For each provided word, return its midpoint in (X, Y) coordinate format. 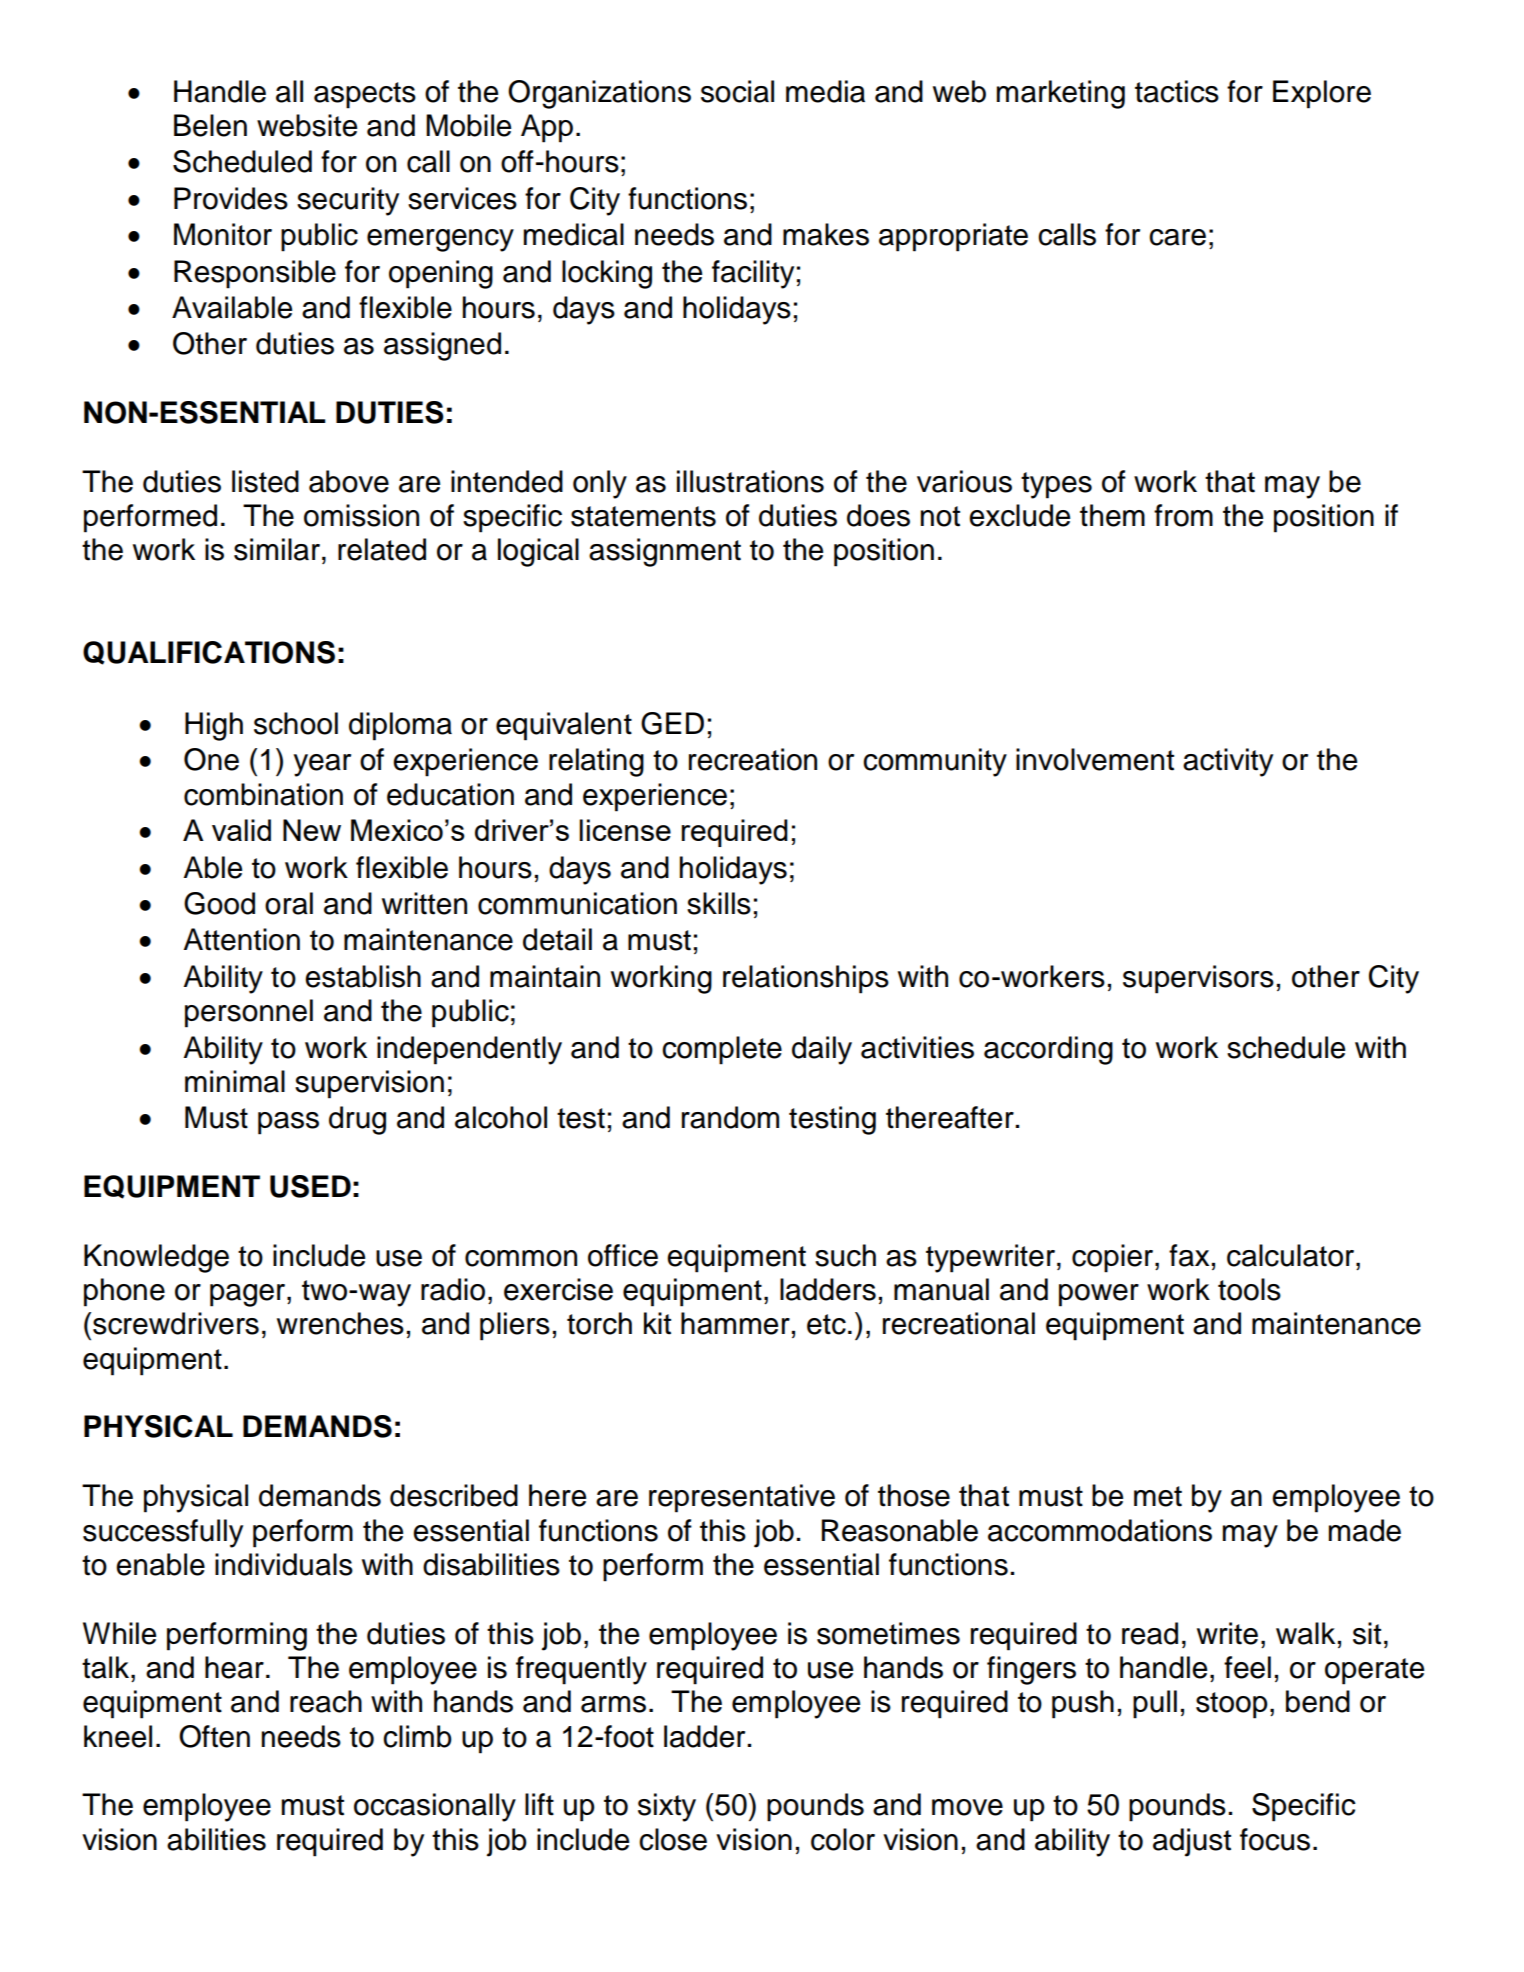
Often (214, 1736)
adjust (1192, 1842)
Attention (242, 939)
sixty (667, 1807)
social (737, 91)
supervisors (1198, 979)
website (307, 125)
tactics (1177, 91)
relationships (806, 979)
